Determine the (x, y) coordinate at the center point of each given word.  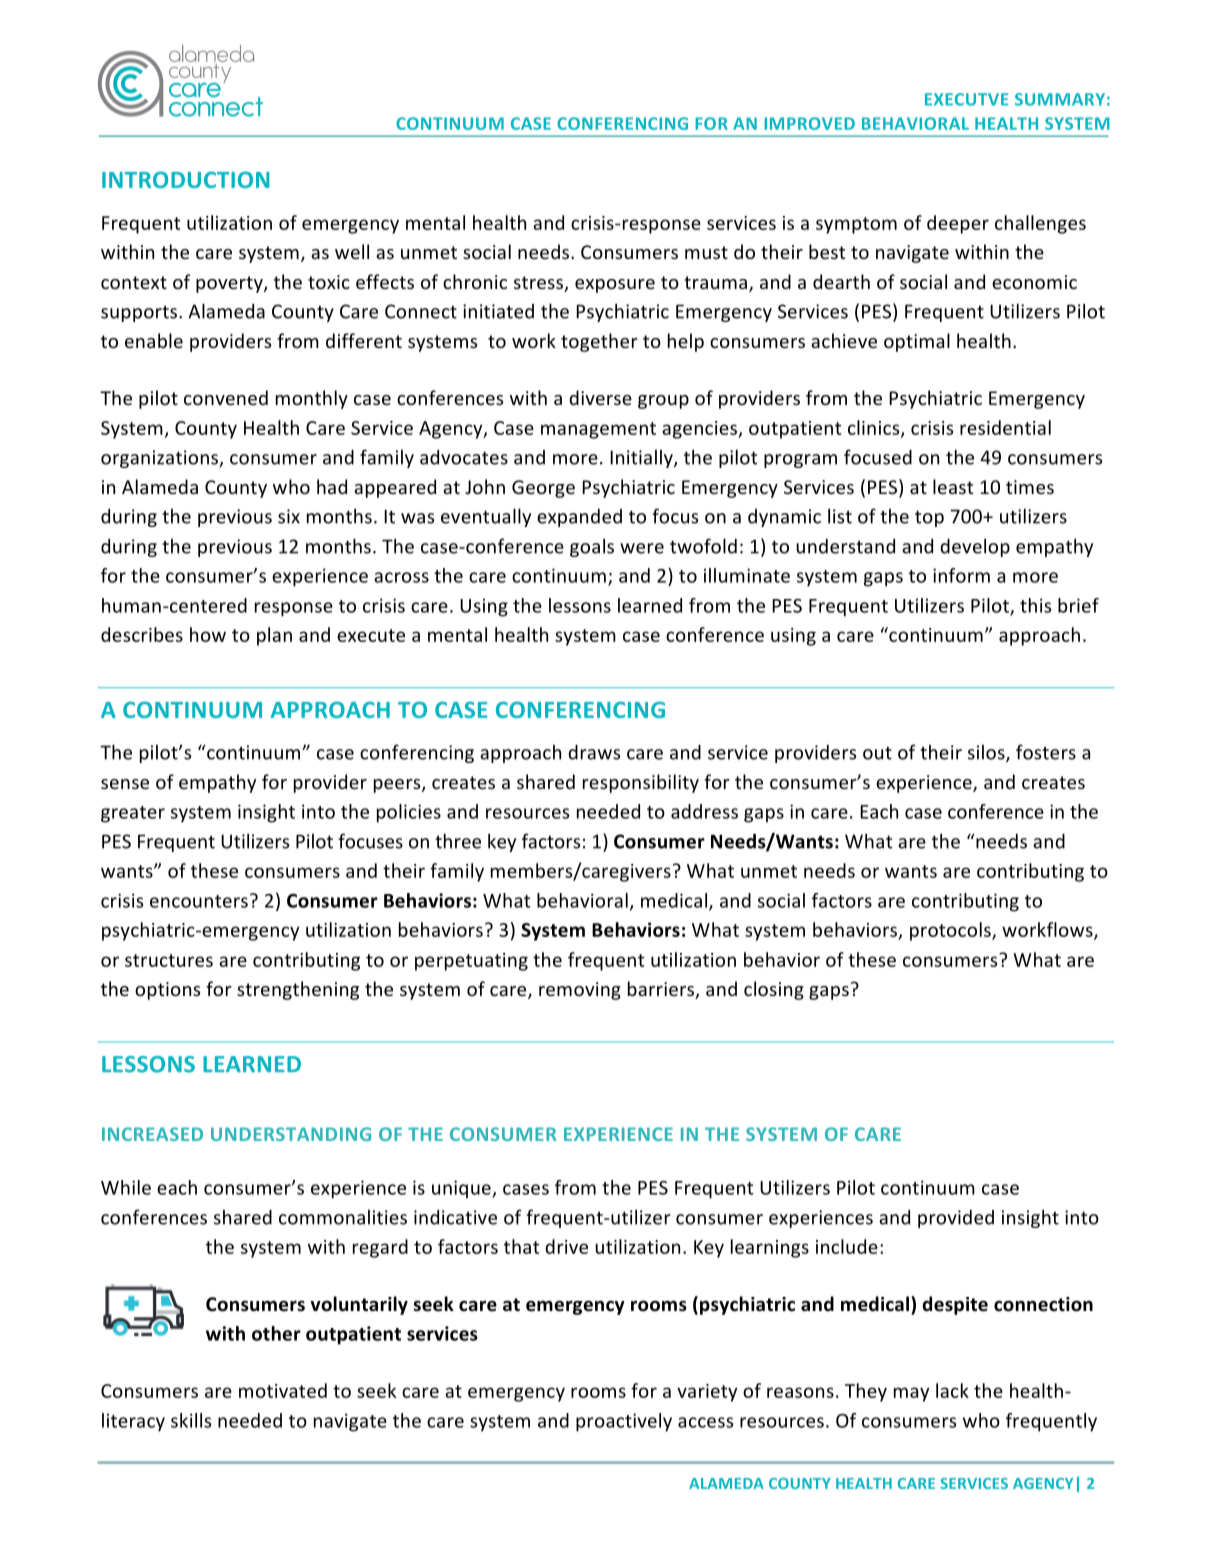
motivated (283, 1390)
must (706, 252)
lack (952, 1390)
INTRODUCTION (185, 179)
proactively (624, 1422)
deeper (958, 224)
